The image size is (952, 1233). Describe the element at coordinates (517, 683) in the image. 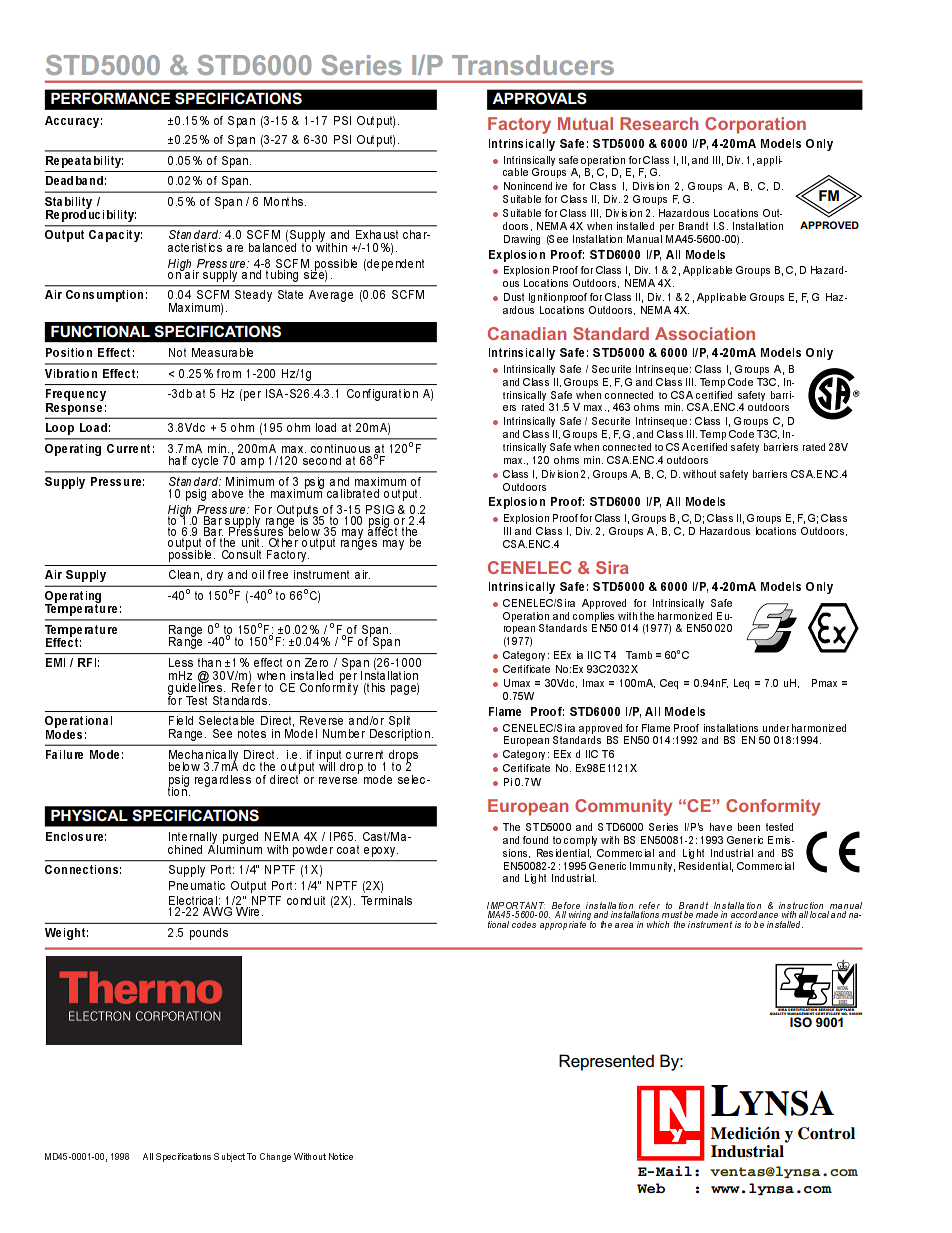

I see `Umax` at that location.
